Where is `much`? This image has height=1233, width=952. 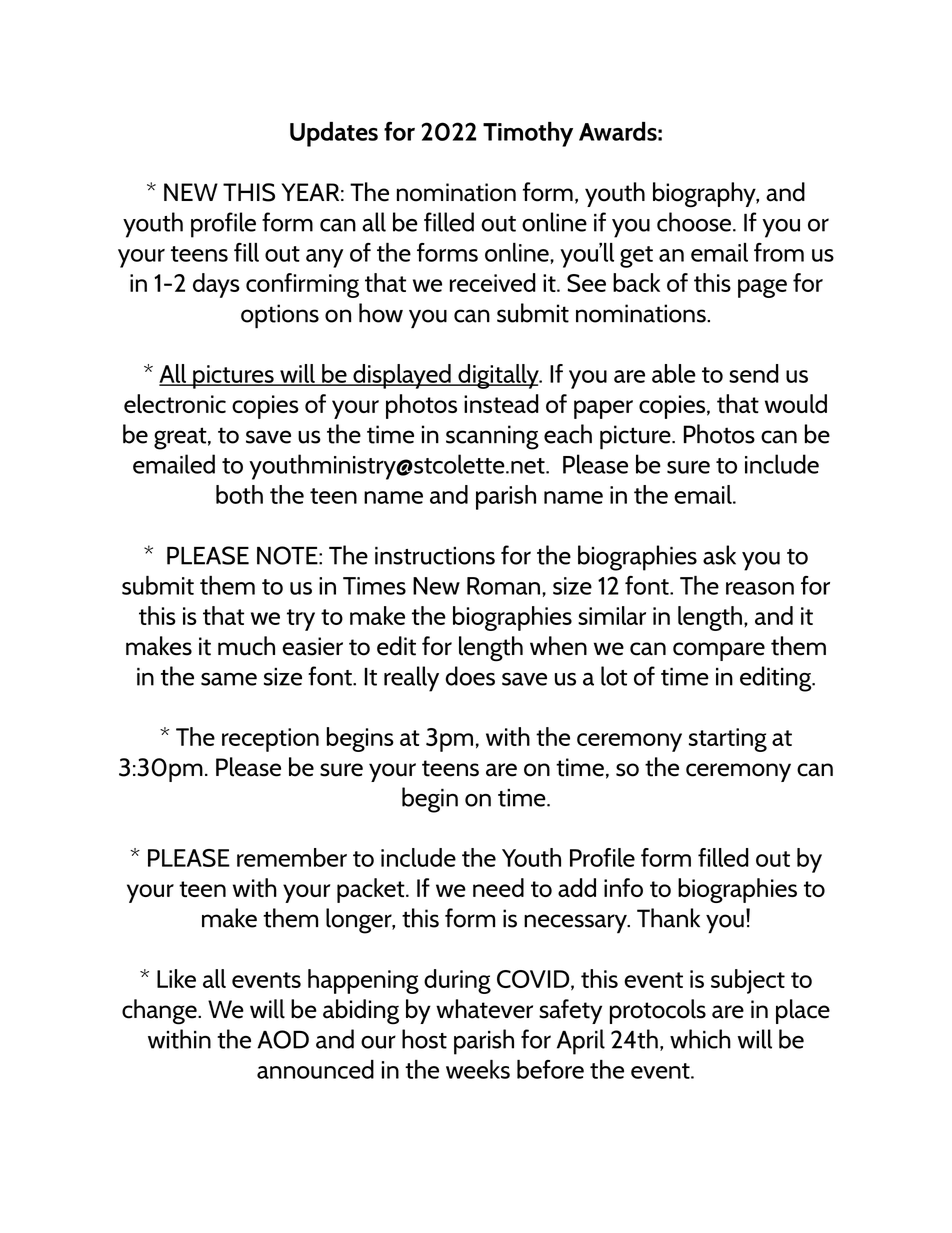
much is located at coordinates (246, 646).
